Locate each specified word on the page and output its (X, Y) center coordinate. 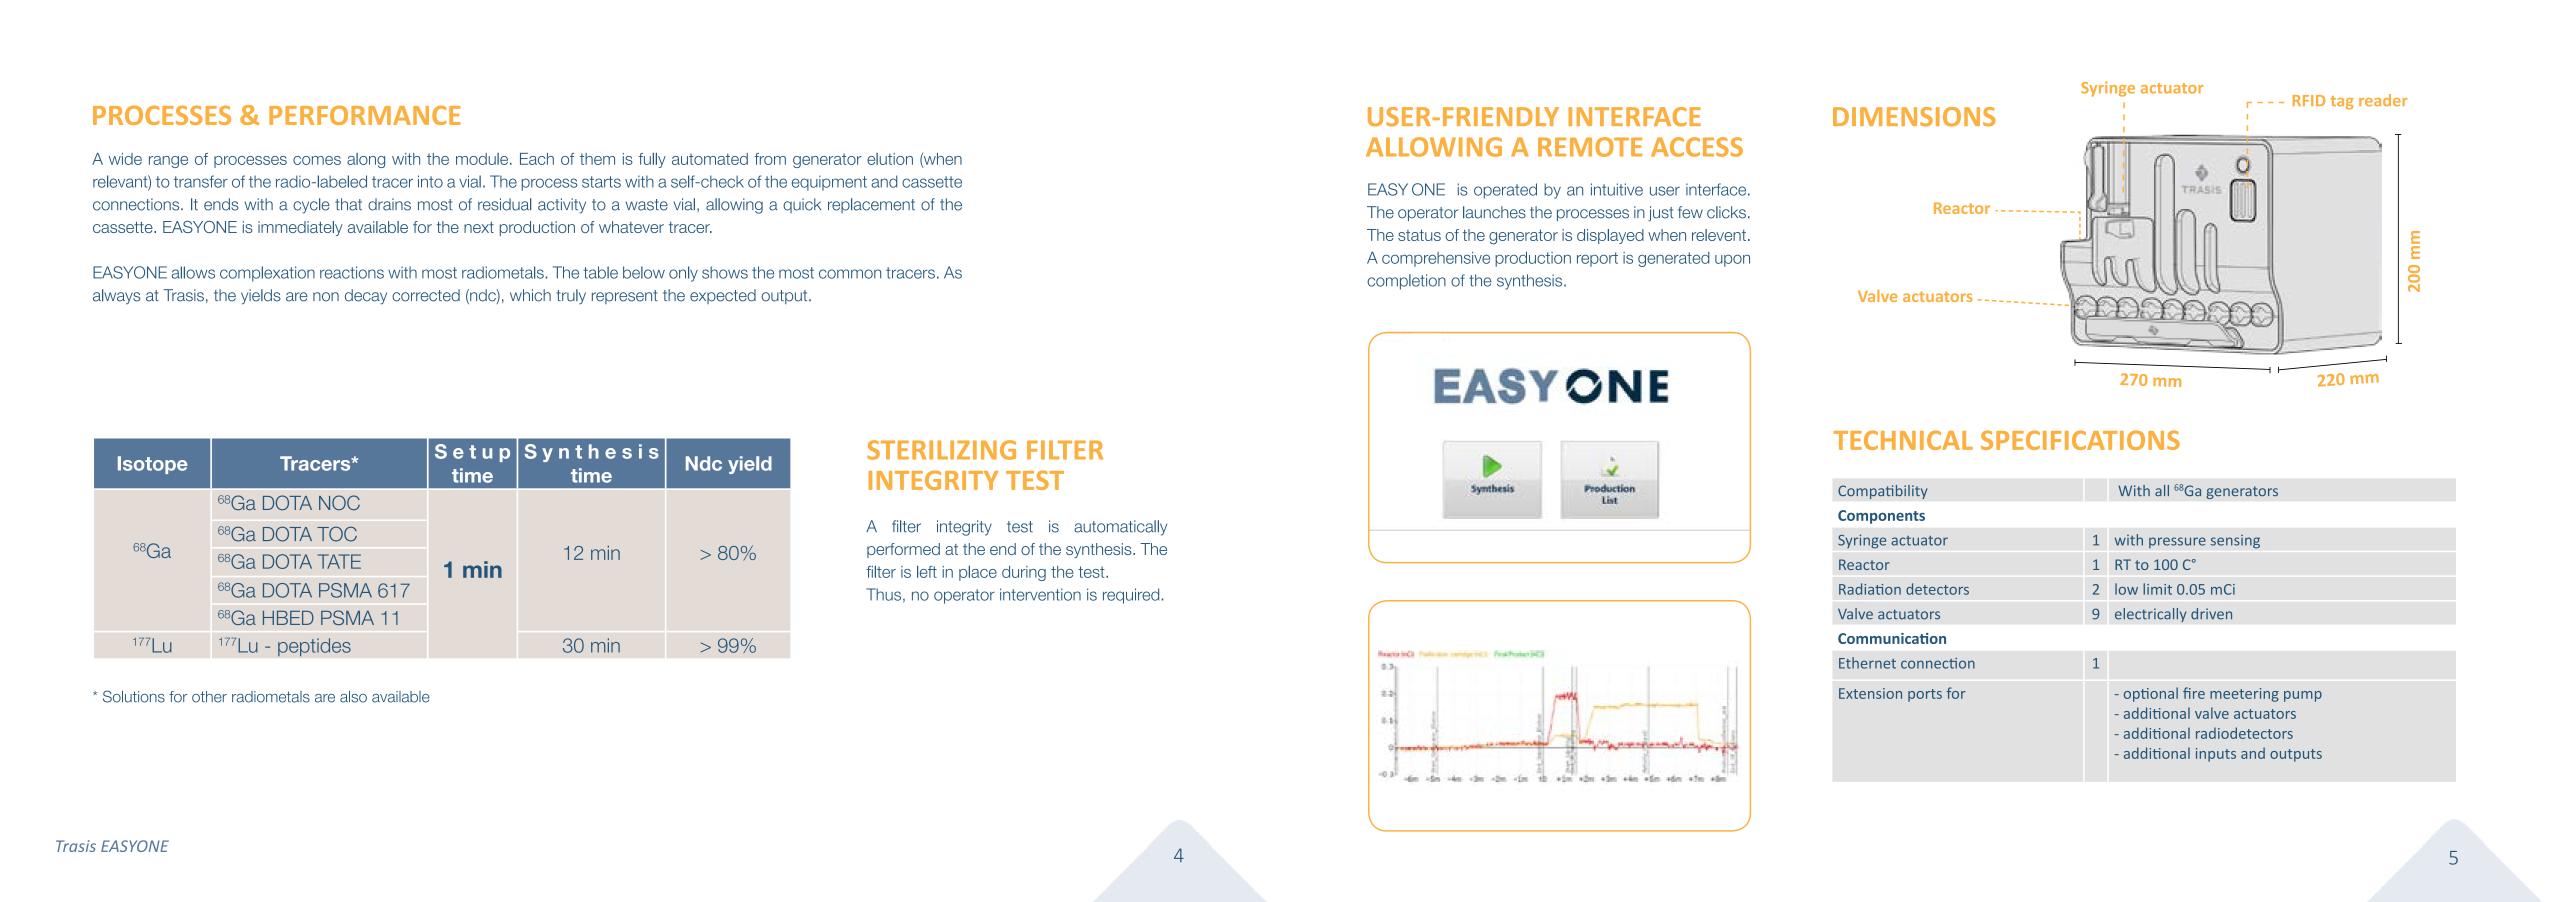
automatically (1120, 528)
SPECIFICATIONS (2080, 440)
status (1419, 235)
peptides (314, 647)
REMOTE (1590, 147)
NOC (339, 502)
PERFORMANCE (365, 115)
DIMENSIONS (1914, 117)
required (1131, 596)
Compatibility (1883, 492)
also (353, 697)
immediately (300, 228)
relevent (1719, 235)
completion (1406, 282)
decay (366, 297)
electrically (2151, 615)
